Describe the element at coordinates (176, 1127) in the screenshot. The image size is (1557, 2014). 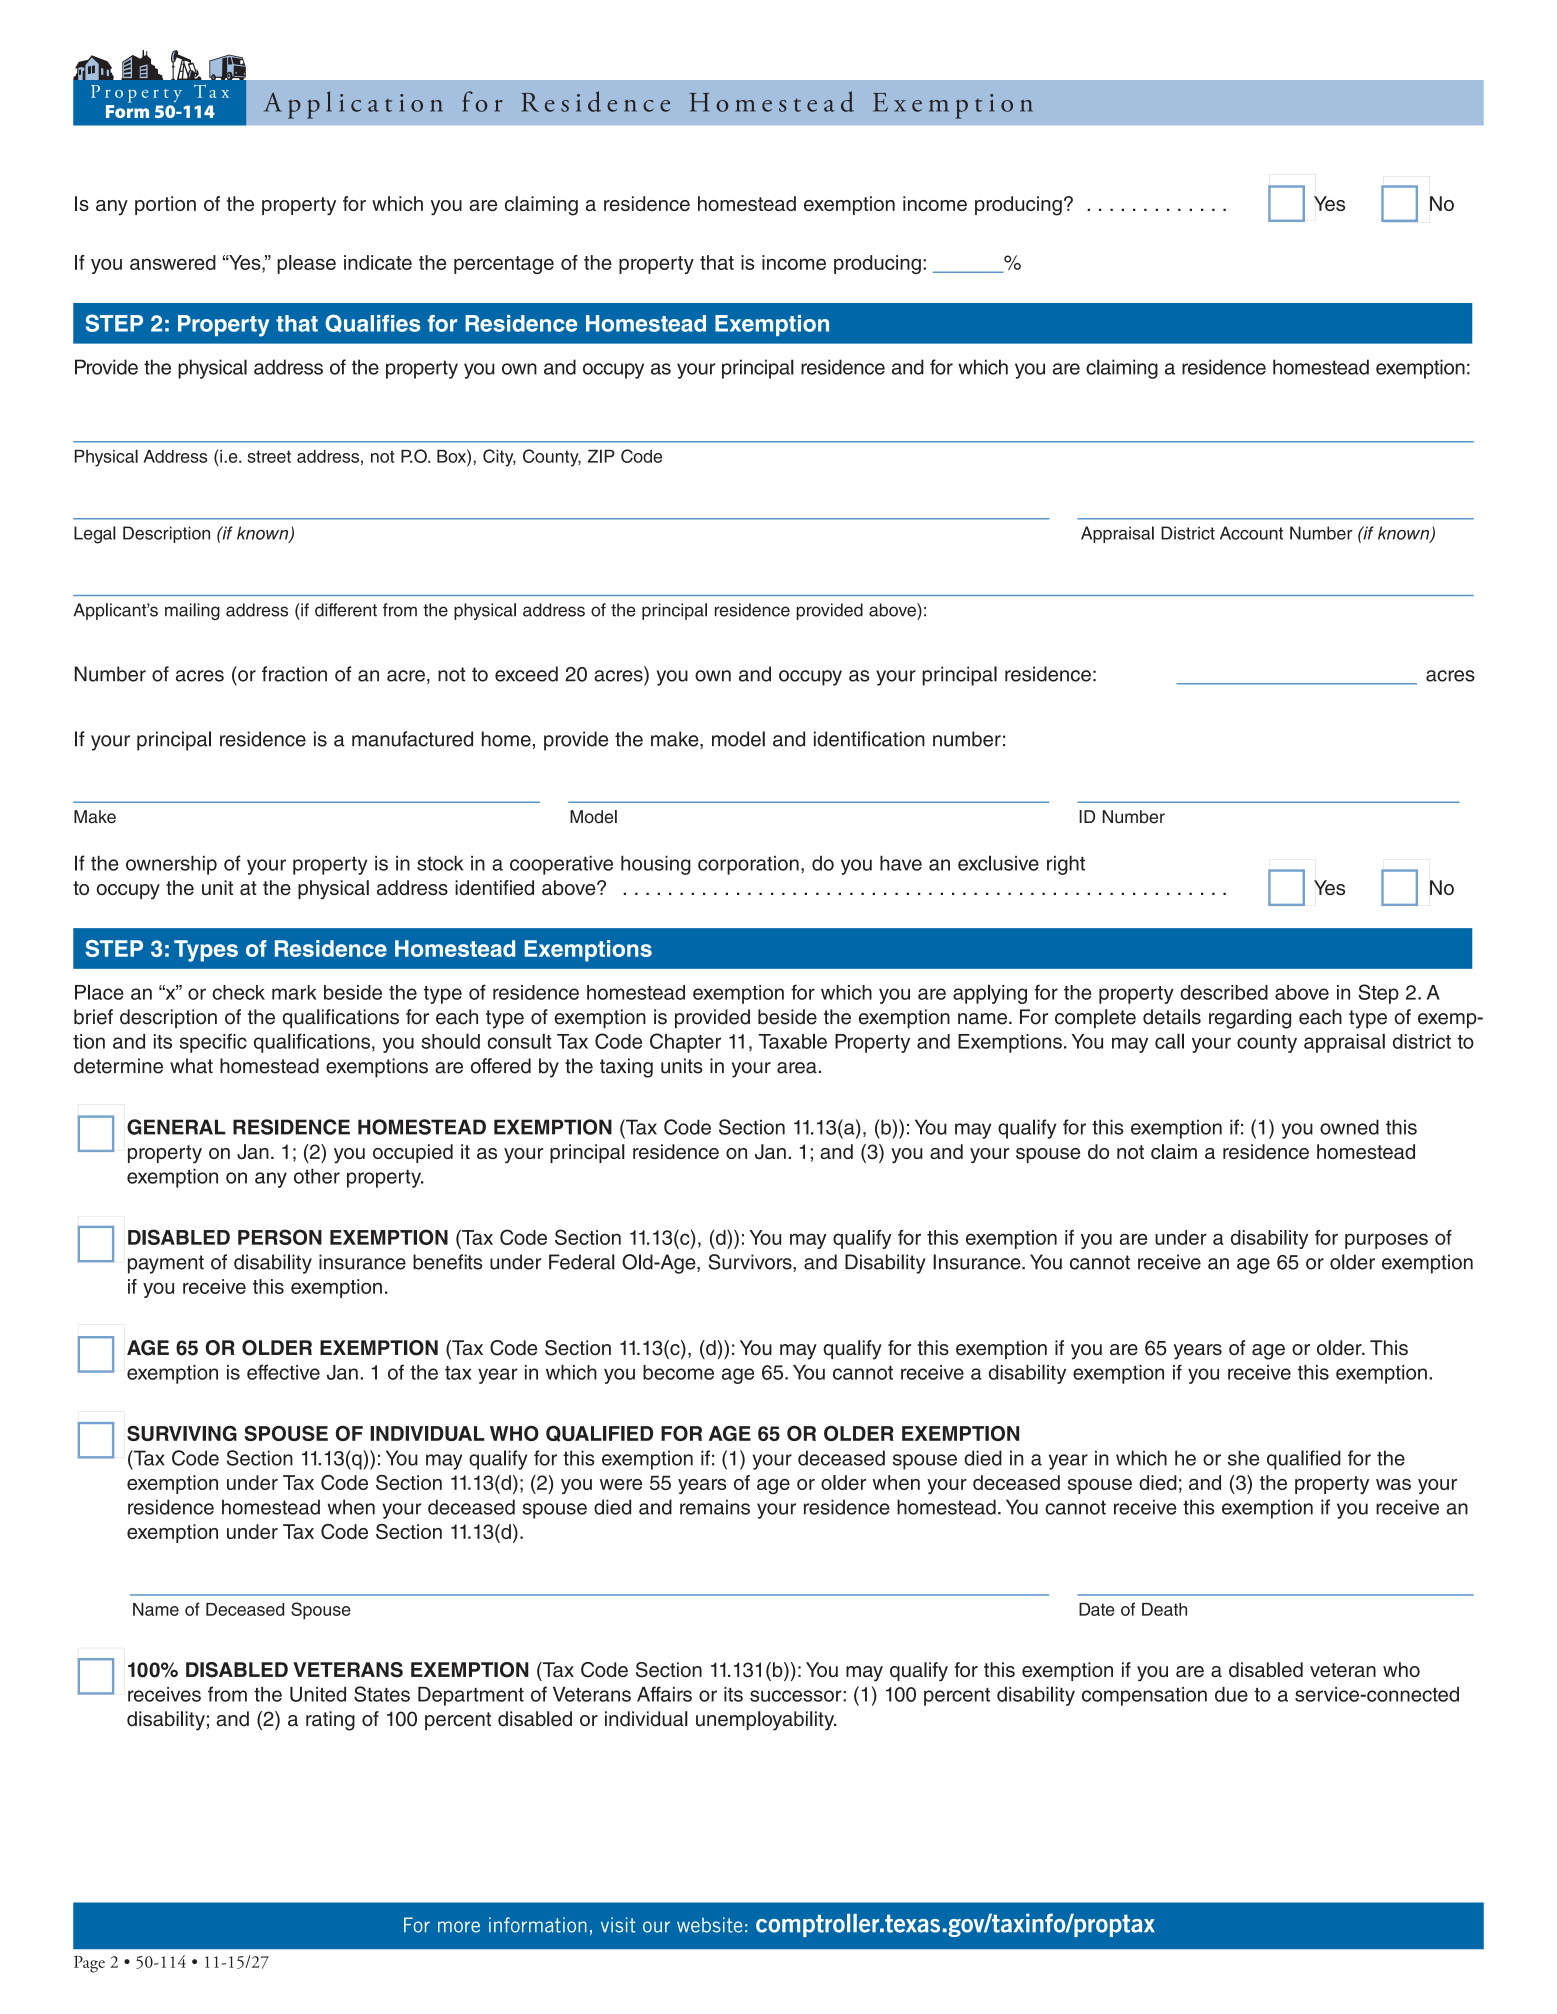
I see `GENERAL` at that location.
